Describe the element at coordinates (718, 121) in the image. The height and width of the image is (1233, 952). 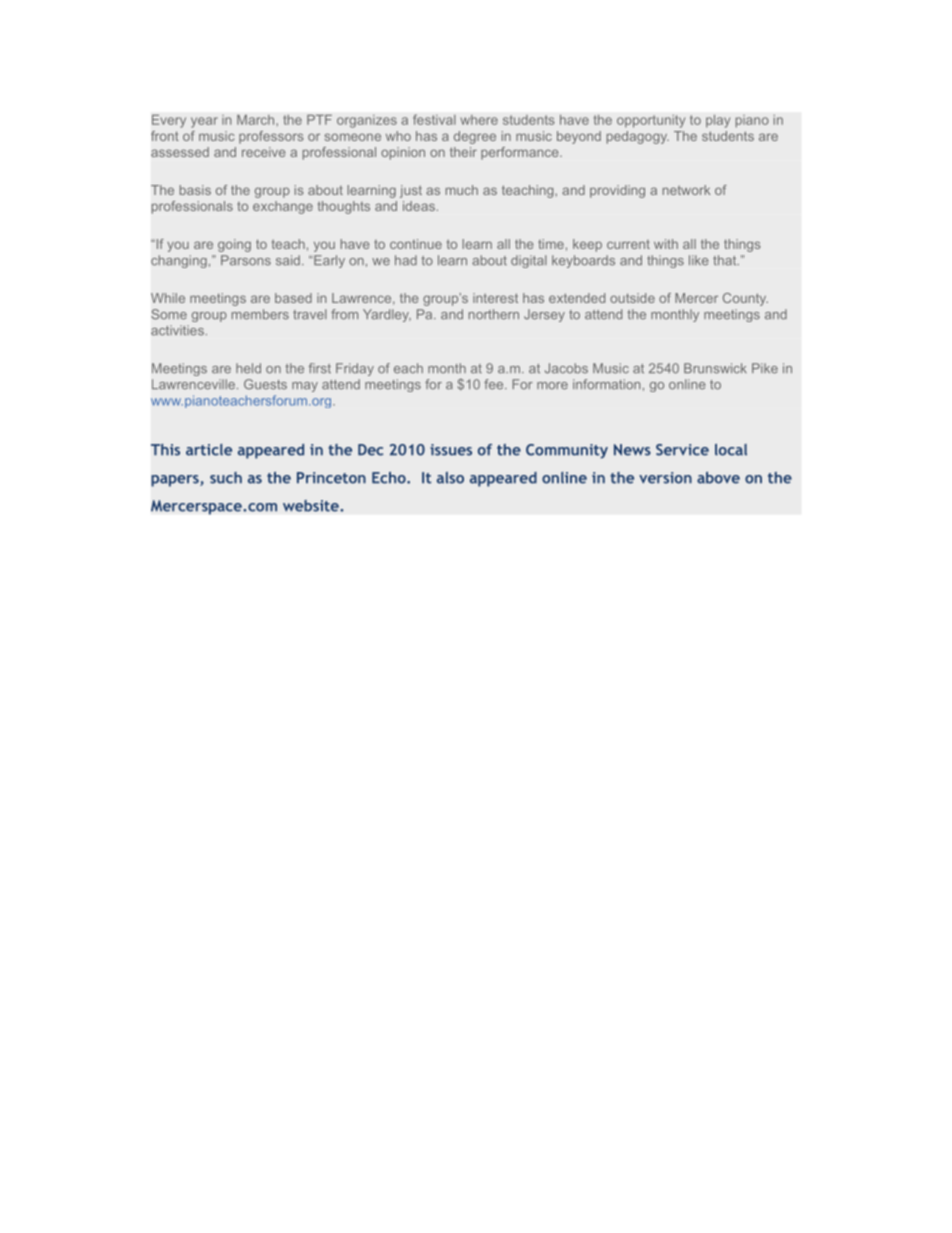
I see `play` at that location.
